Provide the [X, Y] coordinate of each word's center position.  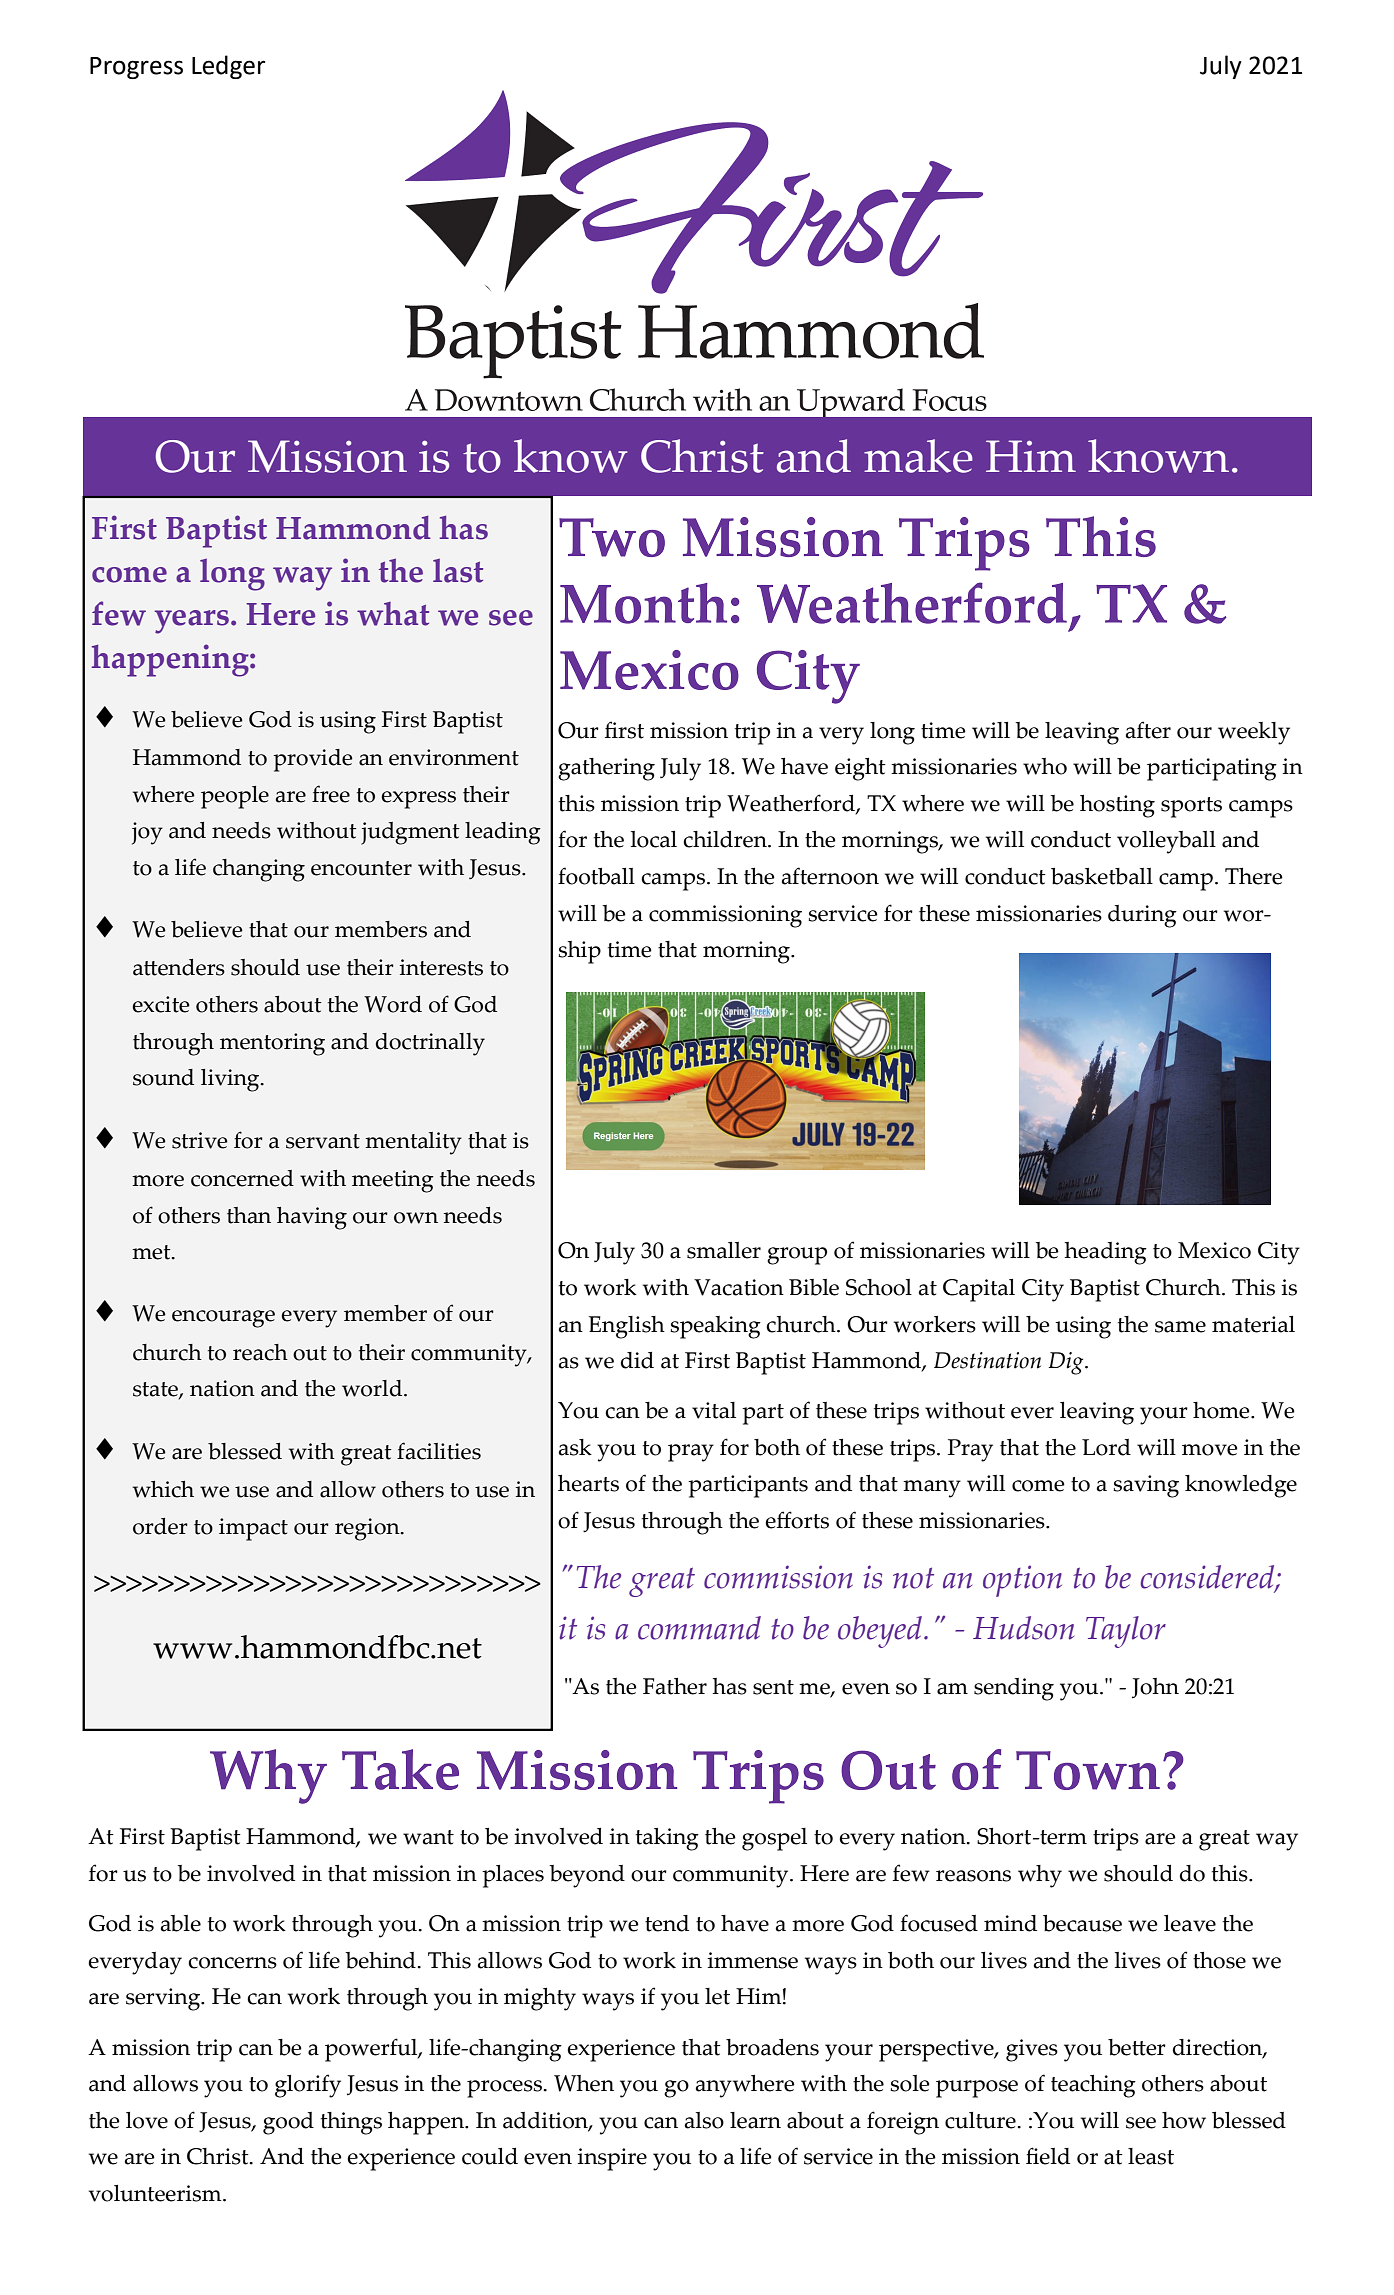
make [918, 456]
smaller [724, 1250]
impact [253, 1529]
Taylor [1126, 1632]
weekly [1254, 733]
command [699, 1628]
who [1045, 766]
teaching [1093, 2086]
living [231, 1080]
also [704, 2120]
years [192, 622]
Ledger [228, 67]
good [288, 2123]
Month [643, 603]
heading [1106, 1253]
